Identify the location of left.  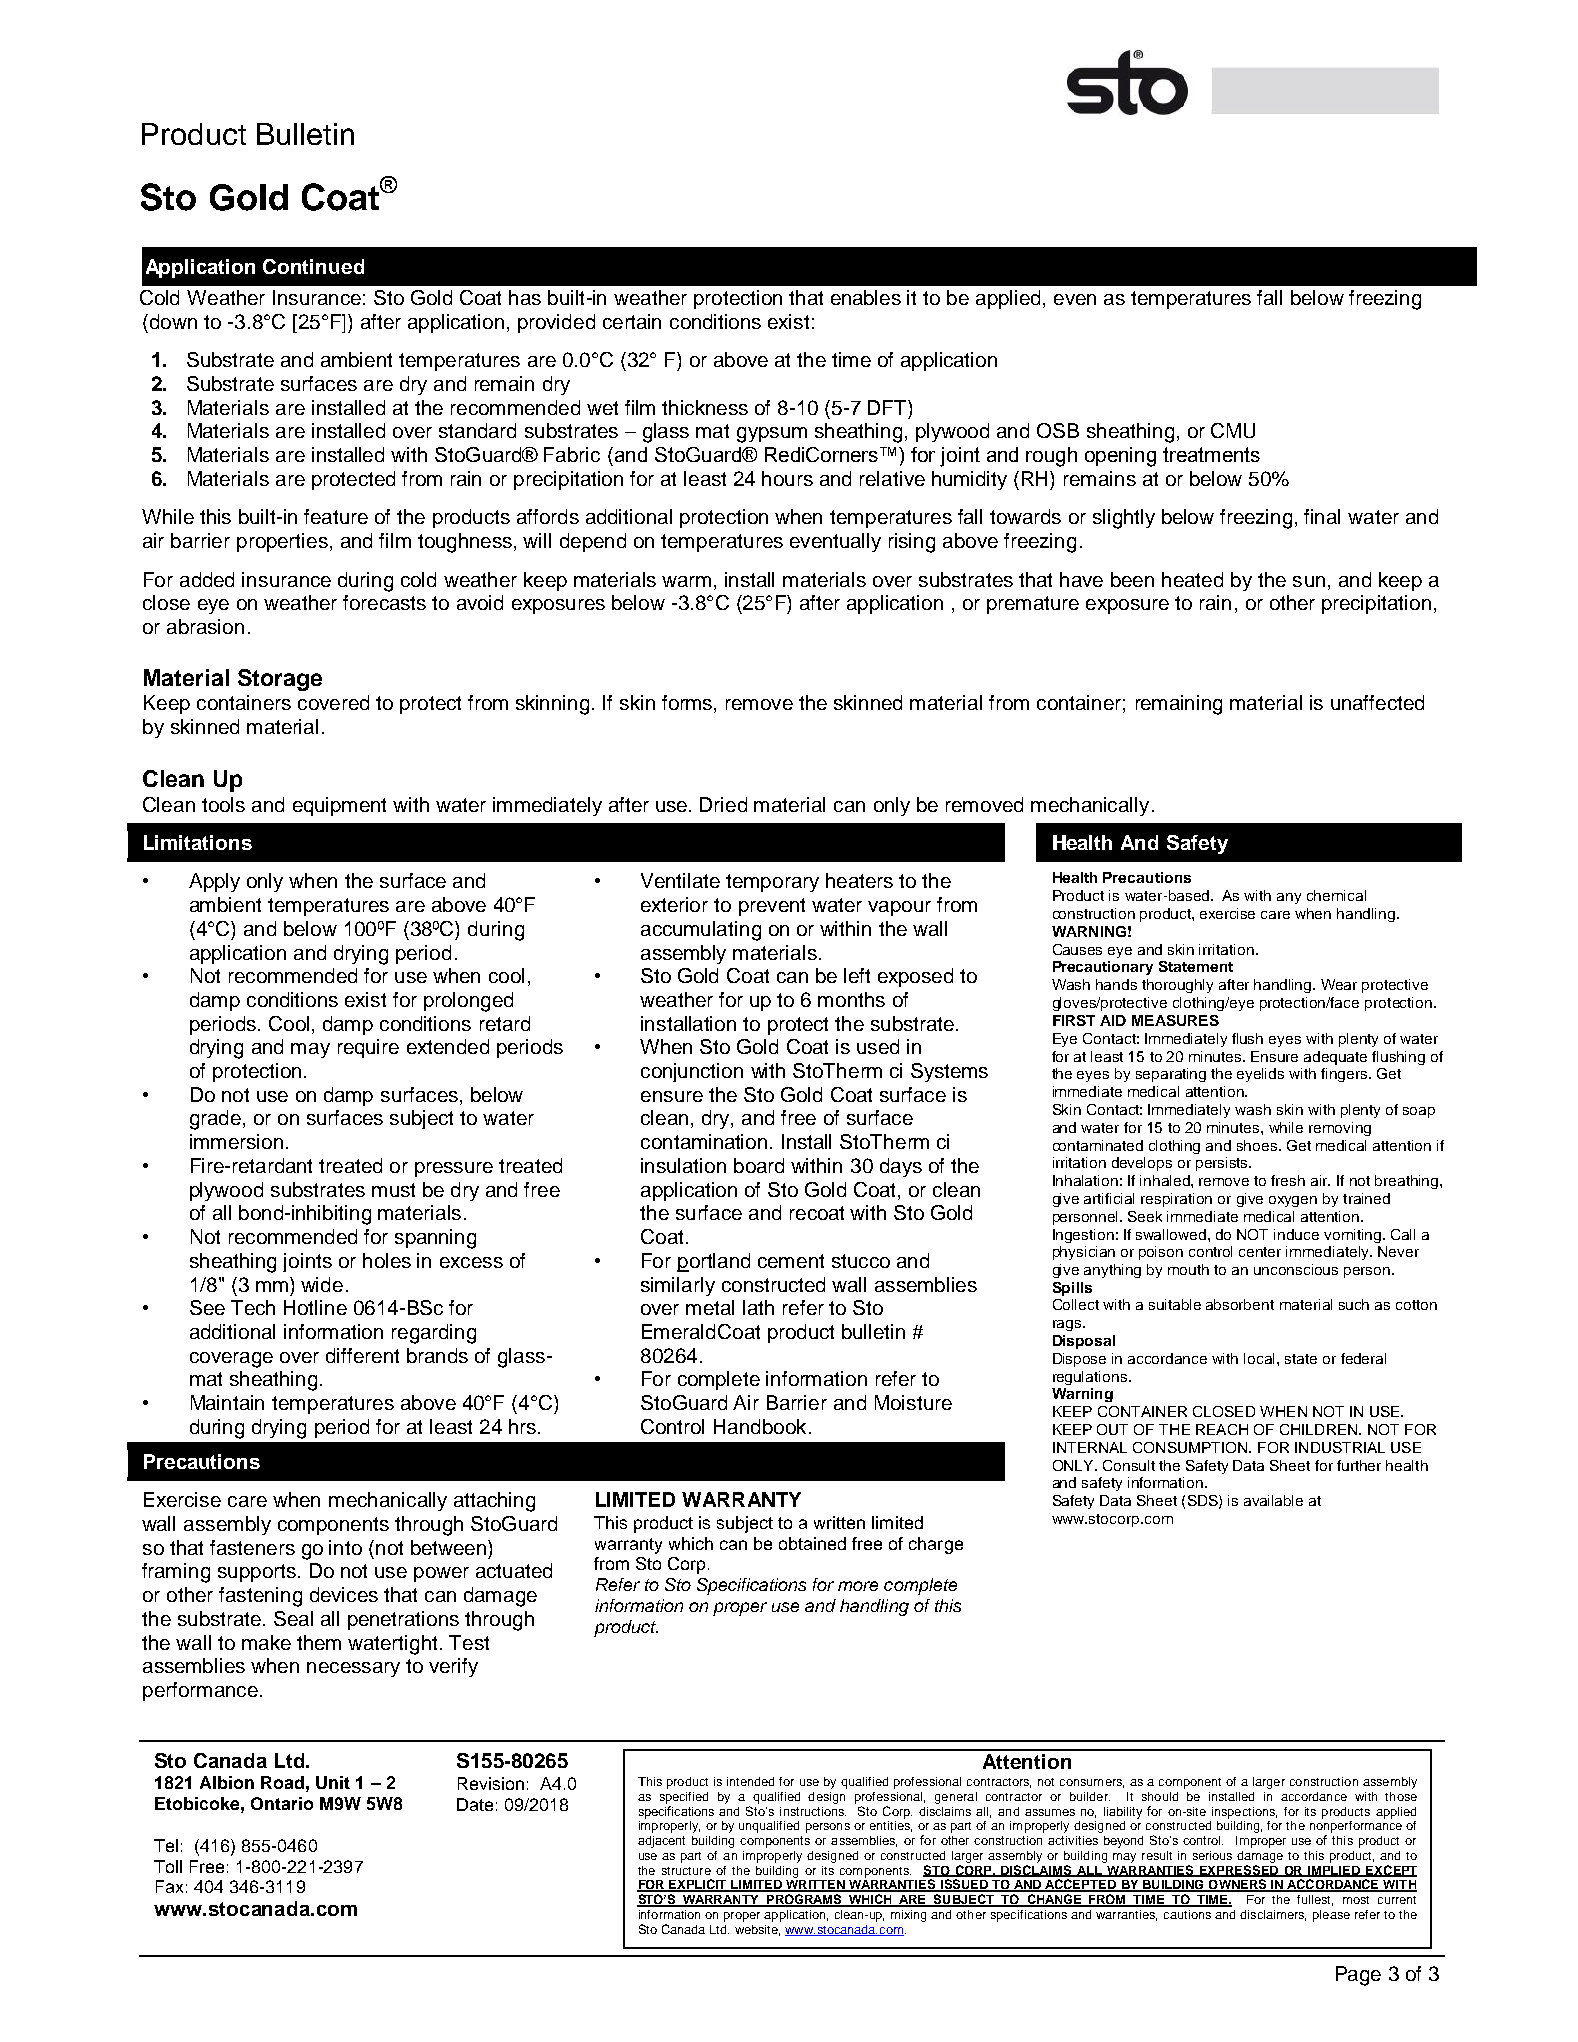
(857, 975).
